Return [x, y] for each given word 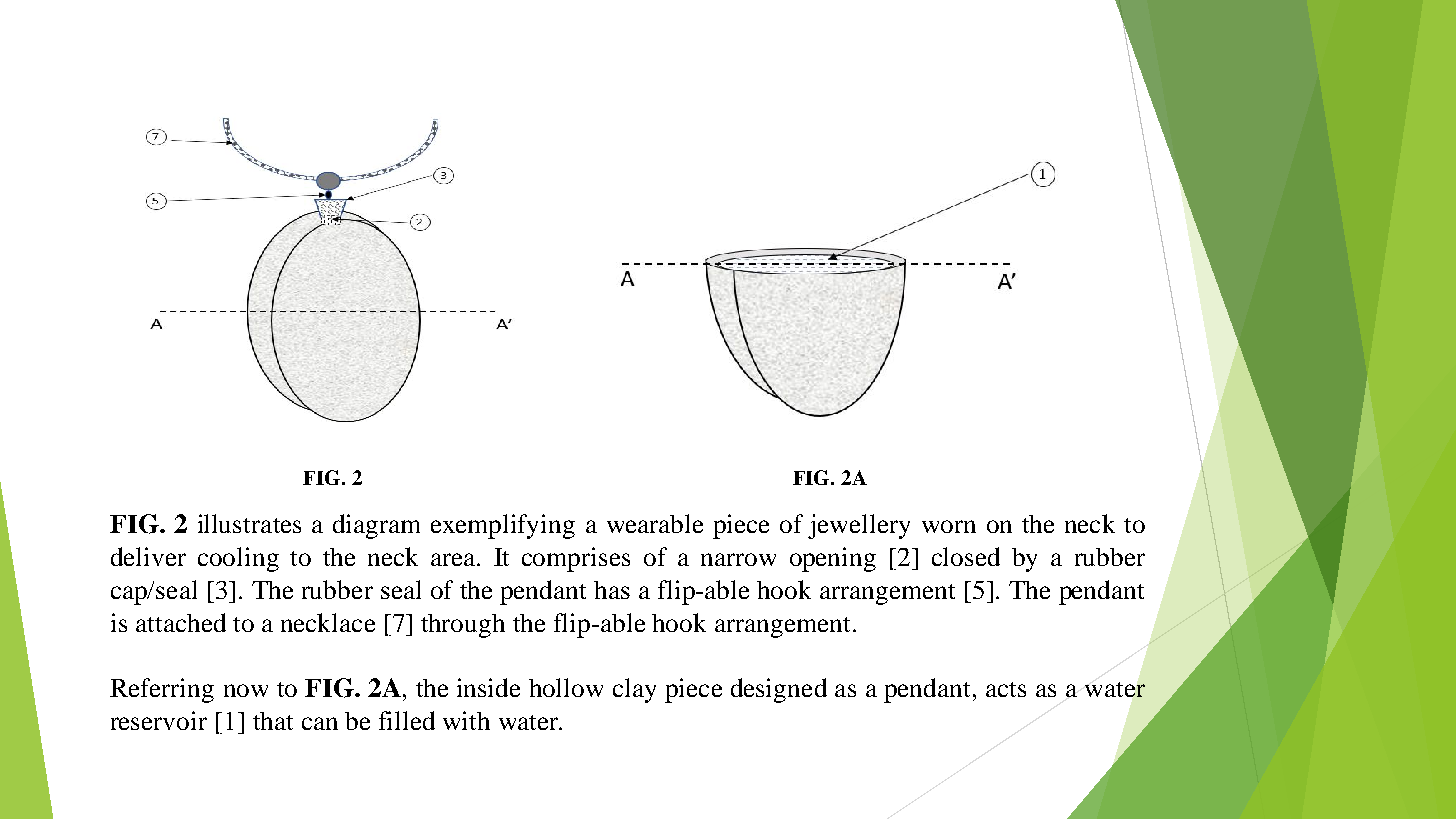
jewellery [859, 526]
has [612, 590]
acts [1006, 689]
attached [181, 622]
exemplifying [503, 526]
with [466, 720]
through [463, 626]
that [273, 721]
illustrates [249, 523]
